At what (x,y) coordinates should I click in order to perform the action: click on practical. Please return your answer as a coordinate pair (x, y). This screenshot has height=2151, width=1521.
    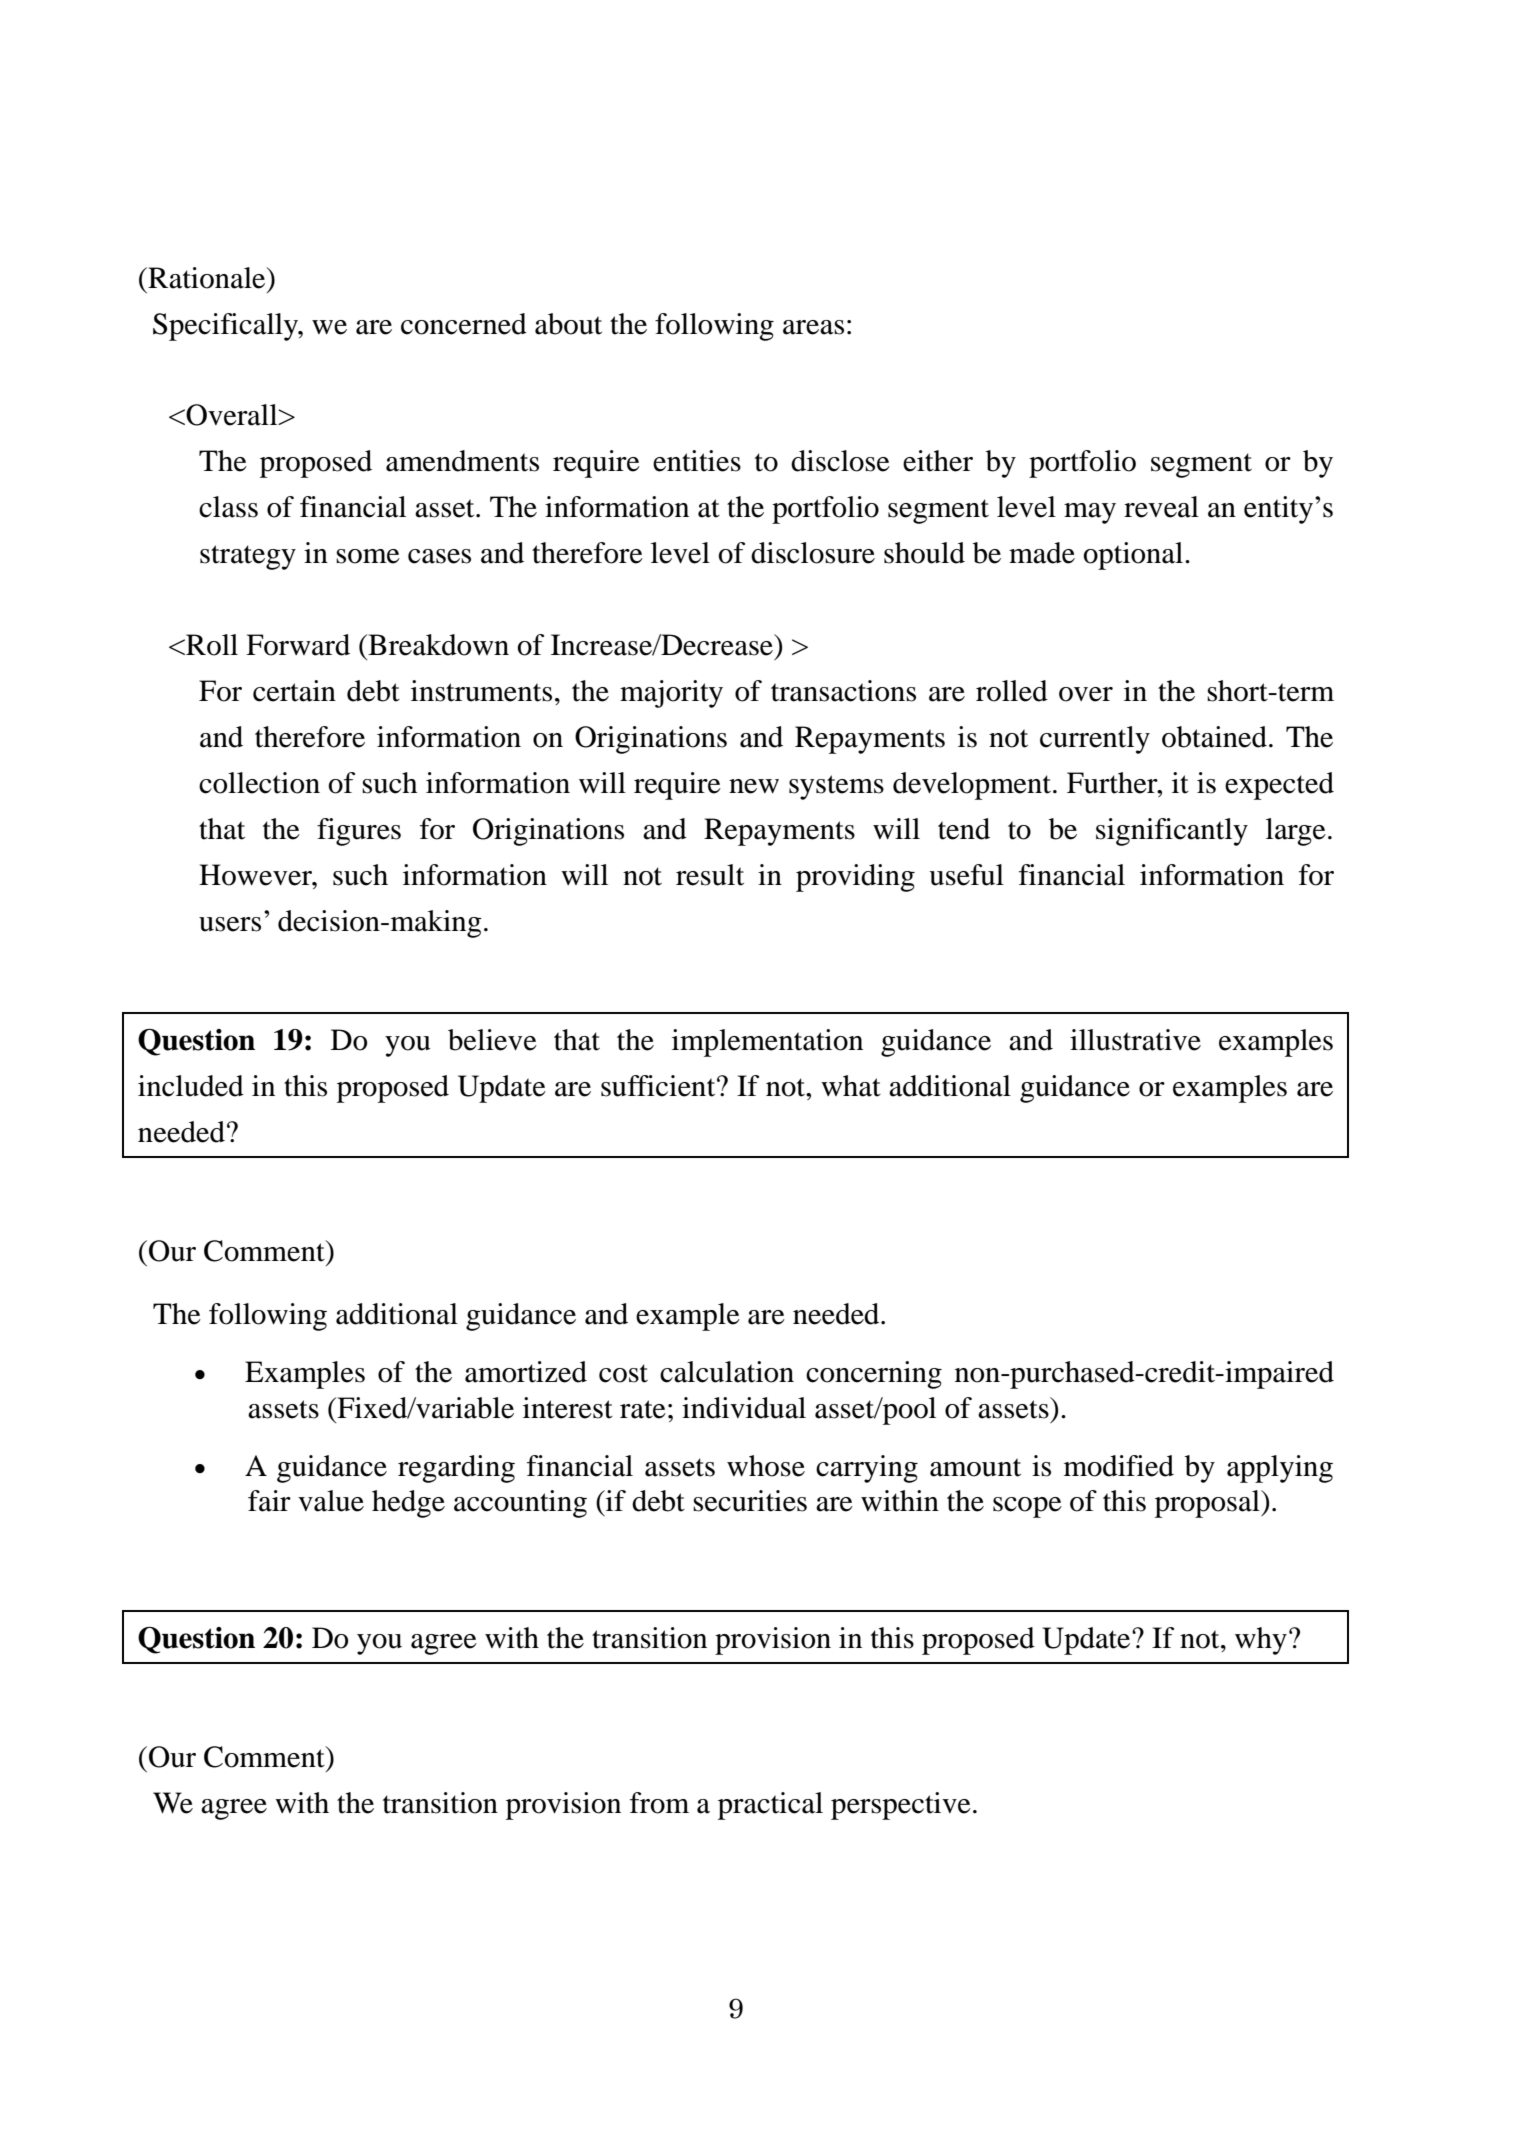
    Looking at the image, I should click on (770, 1806).
